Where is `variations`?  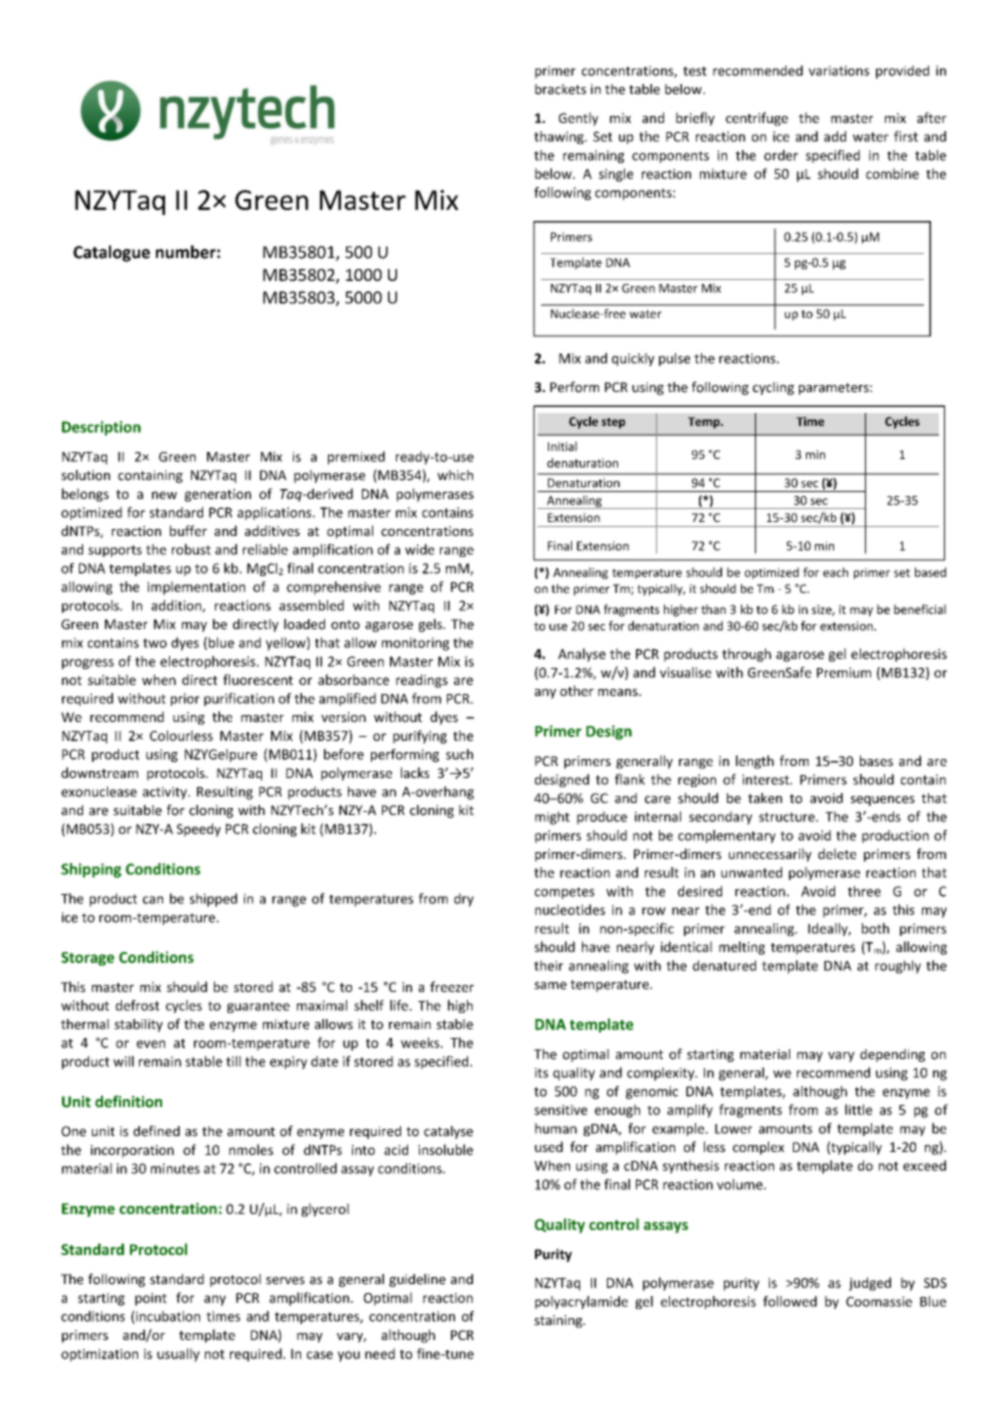
variations is located at coordinates (839, 70).
